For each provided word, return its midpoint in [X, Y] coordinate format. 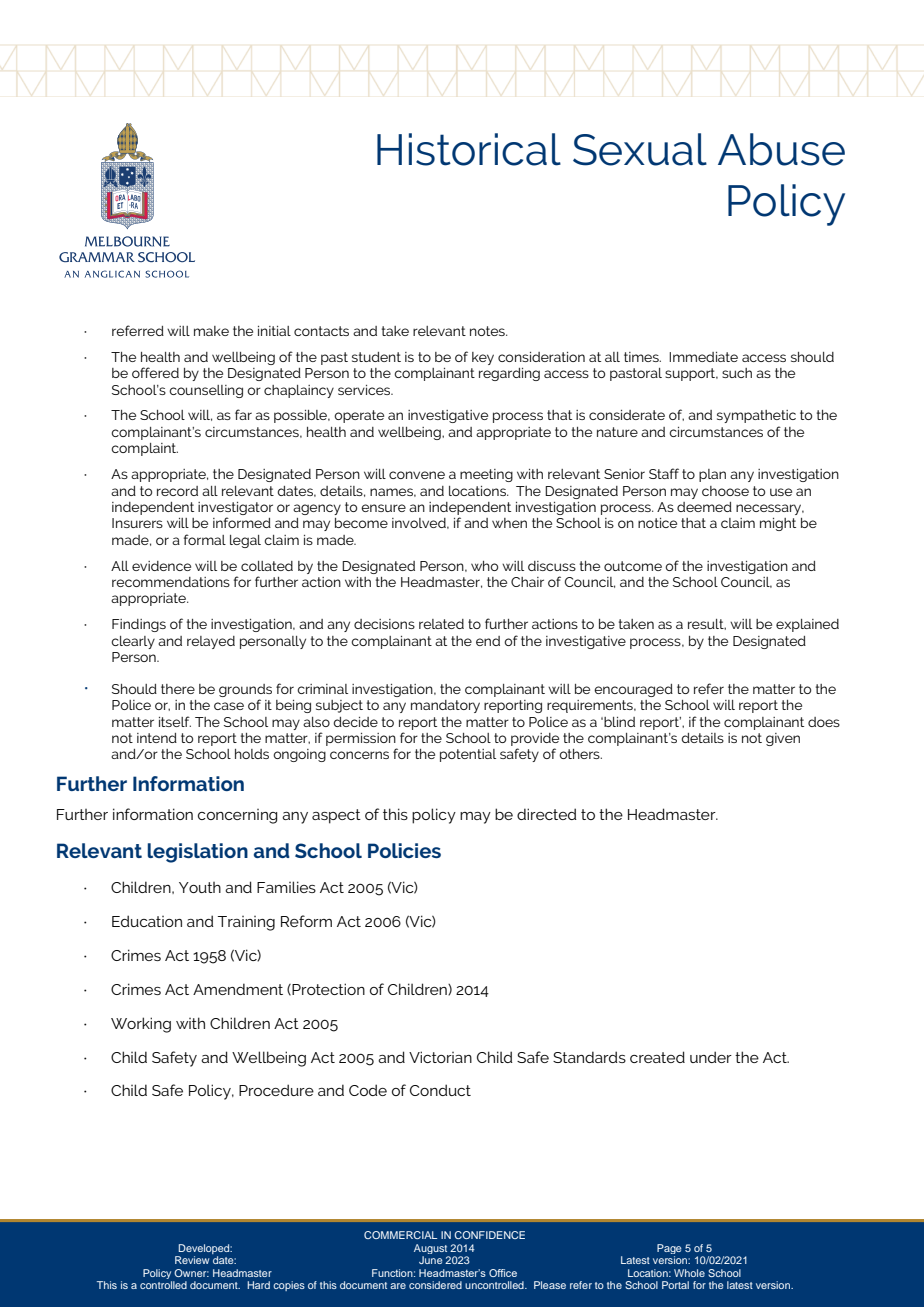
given [783, 739]
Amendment [238, 989]
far [243, 414]
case [229, 706]
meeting [486, 475]
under [711, 1057]
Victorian [440, 1057]
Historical [469, 149]
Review [192, 1260]
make [211, 331]
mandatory [445, 706]
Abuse [781, 149]
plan [712, 475]
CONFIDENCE [489, 1235]
